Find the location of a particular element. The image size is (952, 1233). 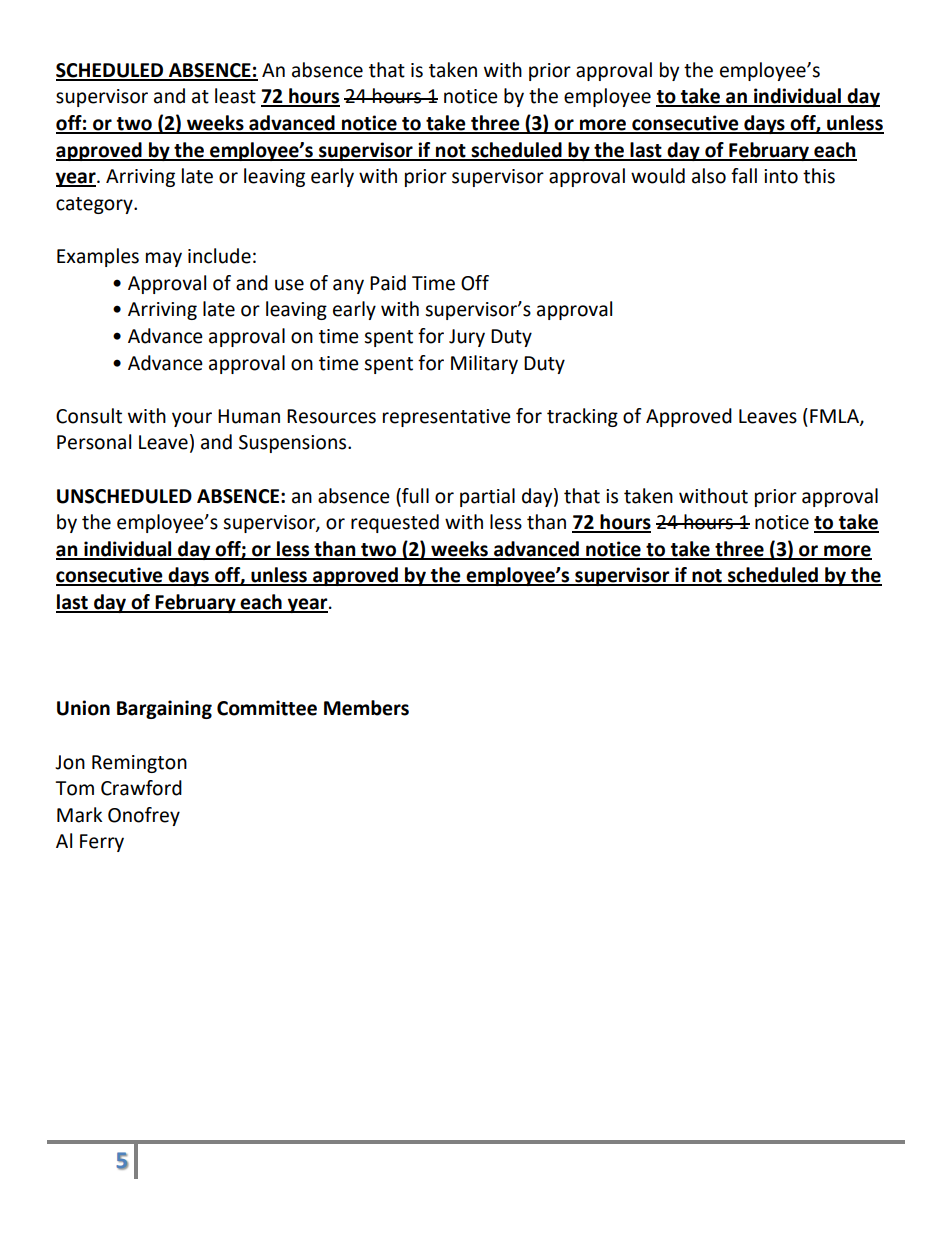

least is located at coordinates (235, 96).
